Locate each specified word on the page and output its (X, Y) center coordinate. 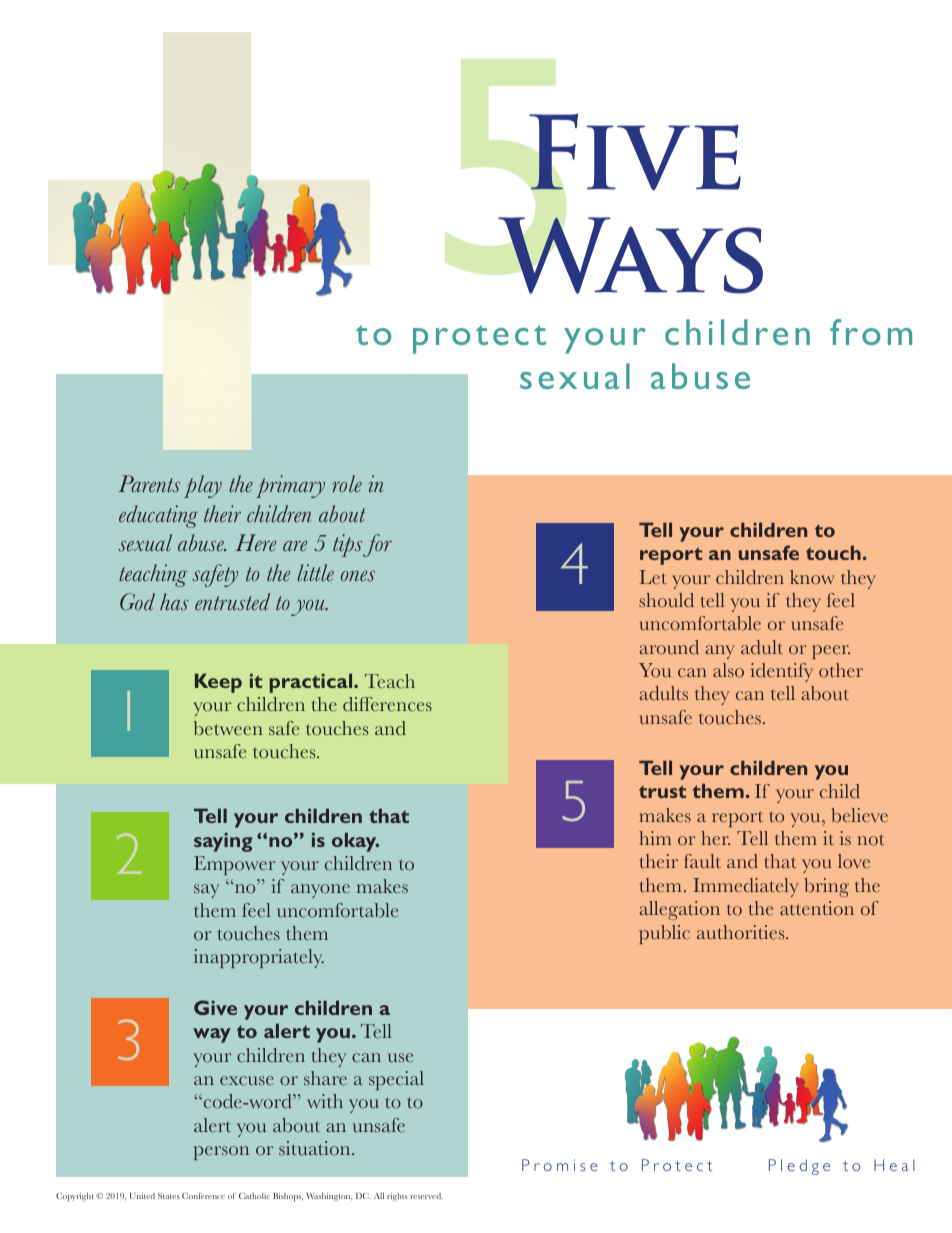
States (168, 1196)
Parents (149, 483)
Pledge (799, 1167)
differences (387, 704)
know (812, 577)
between (228, 728)
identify (781, 672)
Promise (559, 1165)
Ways (630, 255)
